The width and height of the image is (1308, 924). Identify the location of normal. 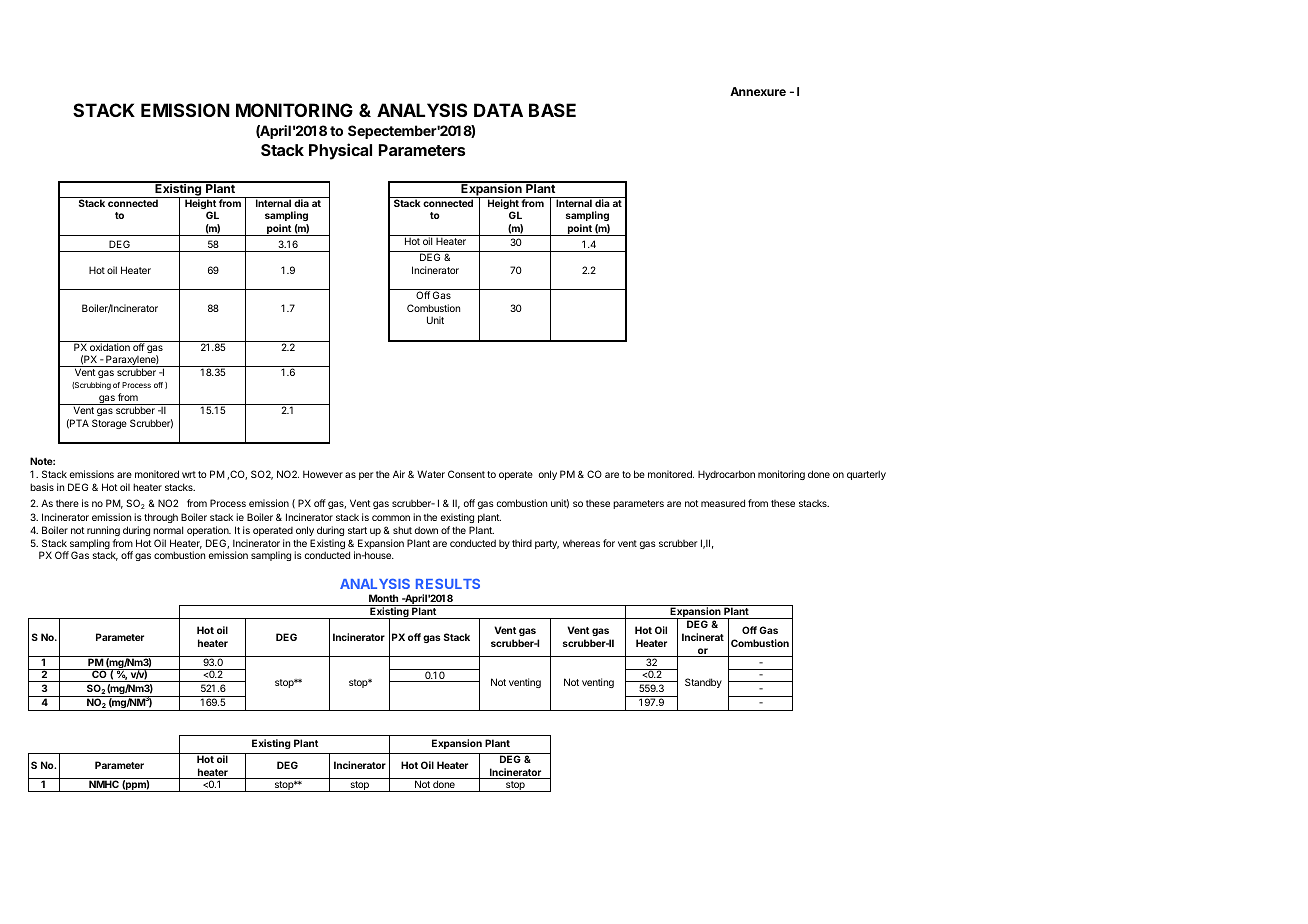
(168, 530).
